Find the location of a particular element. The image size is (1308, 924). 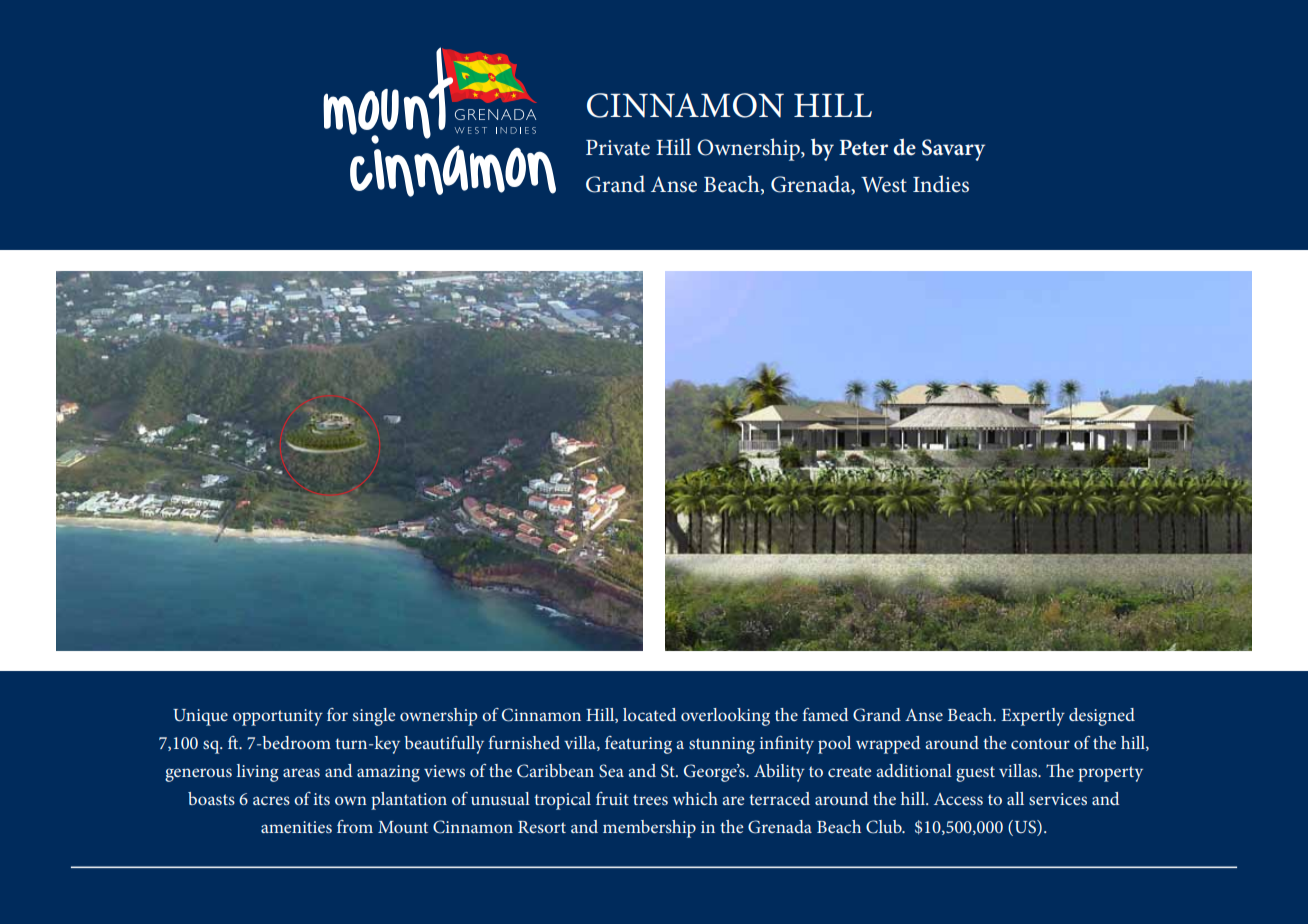

for is located at coordinates (337, 714).
